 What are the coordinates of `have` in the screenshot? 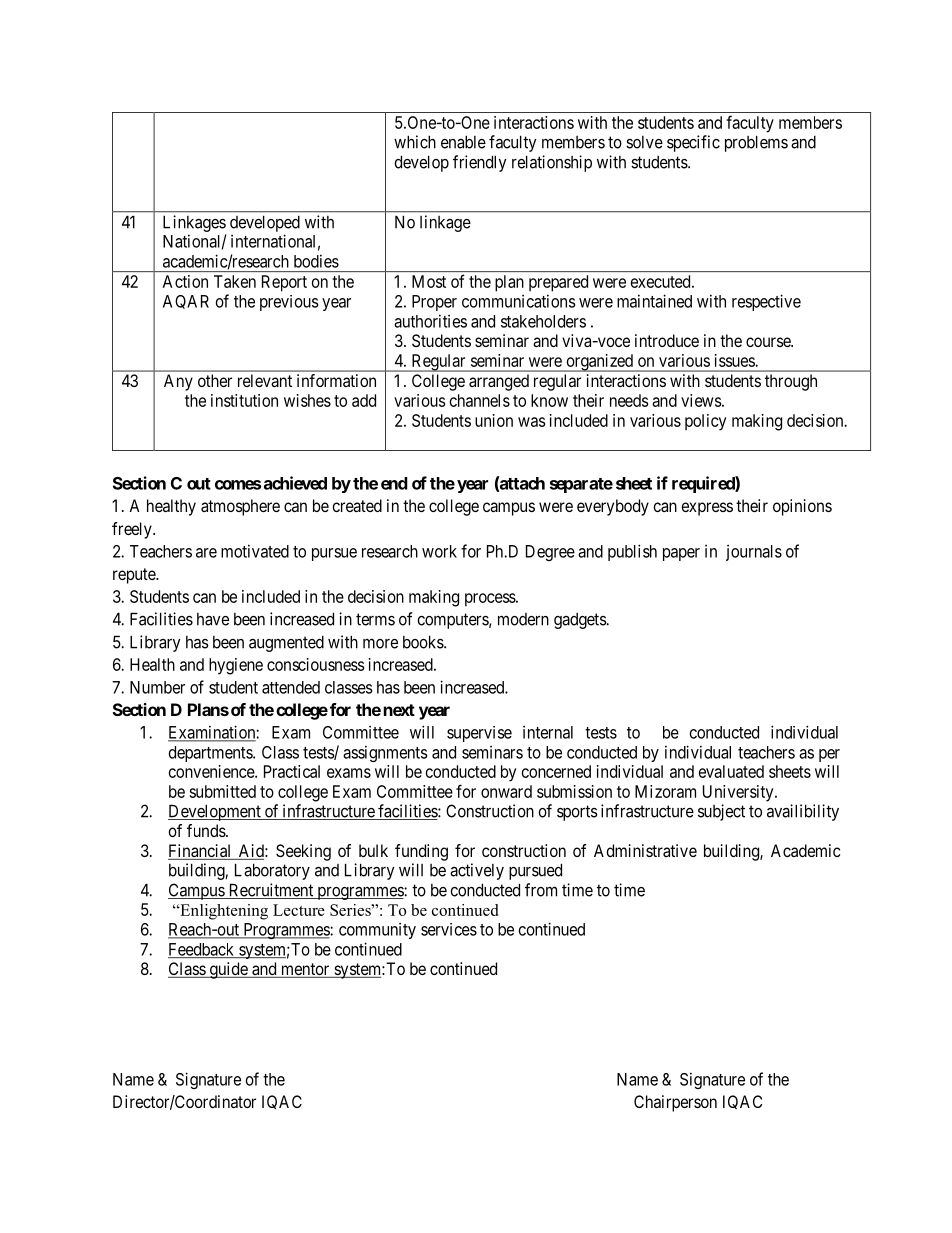 It's located at (213, 619).
